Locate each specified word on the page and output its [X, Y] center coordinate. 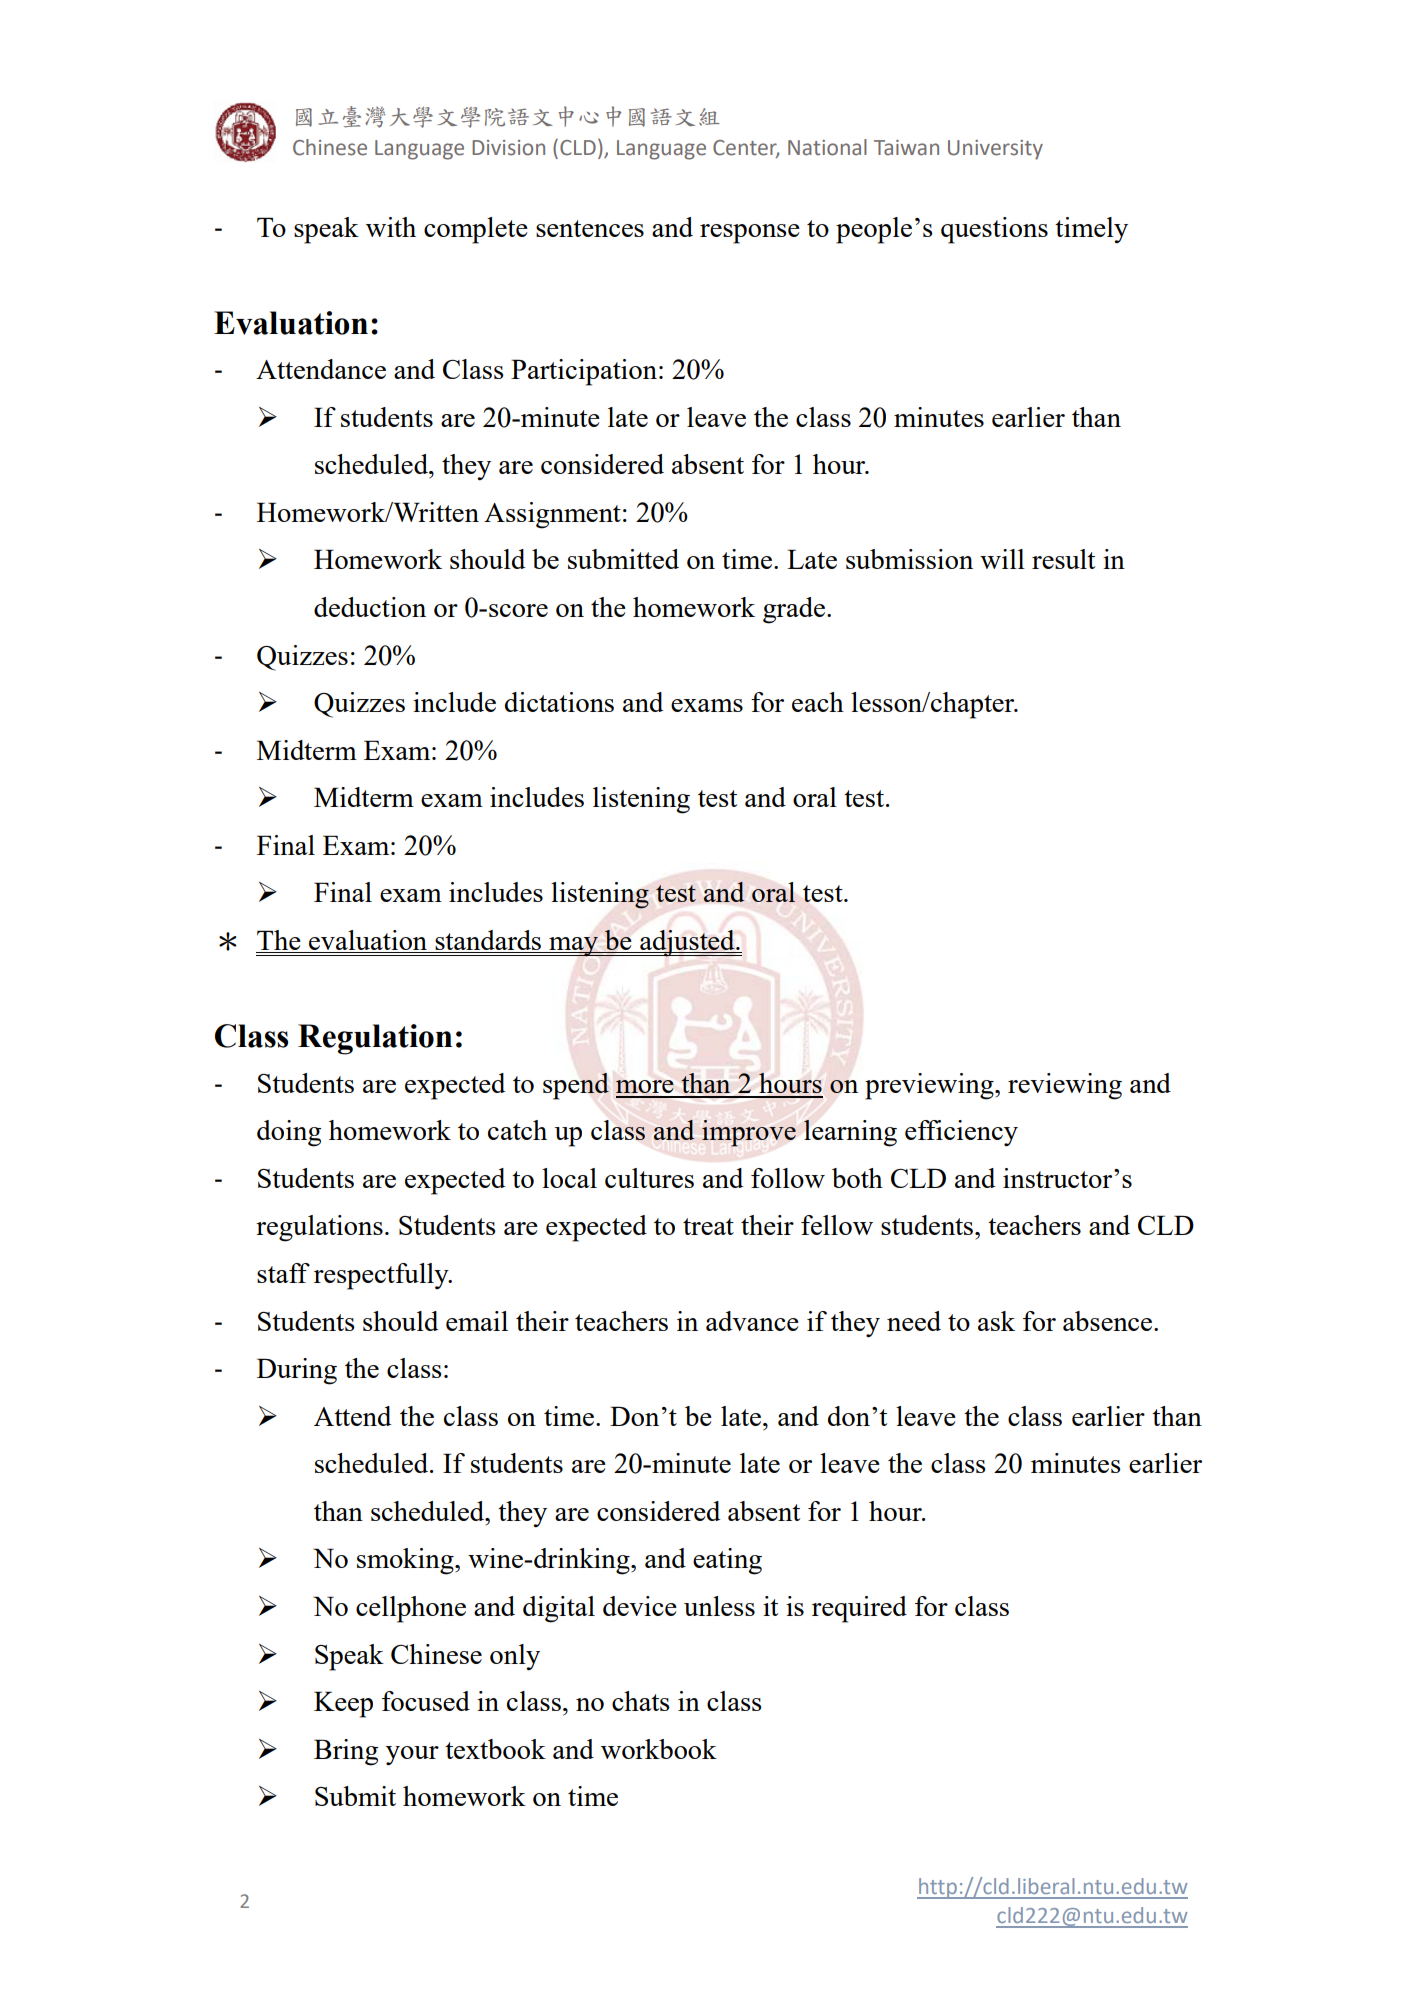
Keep [343, 1704]
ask [996, 1321]
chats [641, 1701]
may [573, 947]
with [391, 227]
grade [794, 610]
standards [488, 941]
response [750, 234]
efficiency [961, 1133]
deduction [370, 607]
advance [752, 1321]
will [1002, 559]
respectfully [382, 1276]
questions [994, 230]
